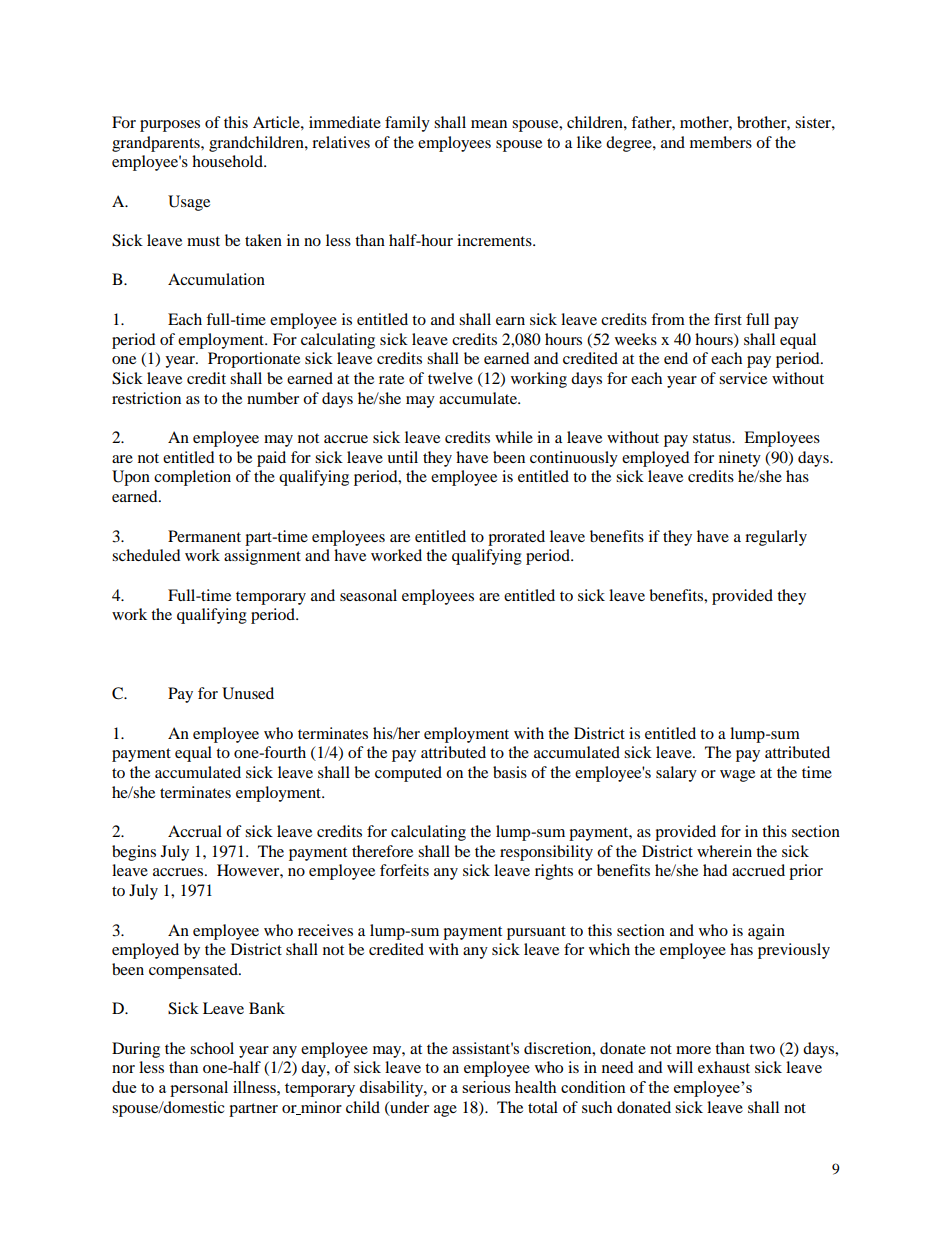 Image resolution: width=952 pixels, height=1233 pixels. Describe the element at coordinates (724, 851) in the screenshot. I see `wherein` at that location.
